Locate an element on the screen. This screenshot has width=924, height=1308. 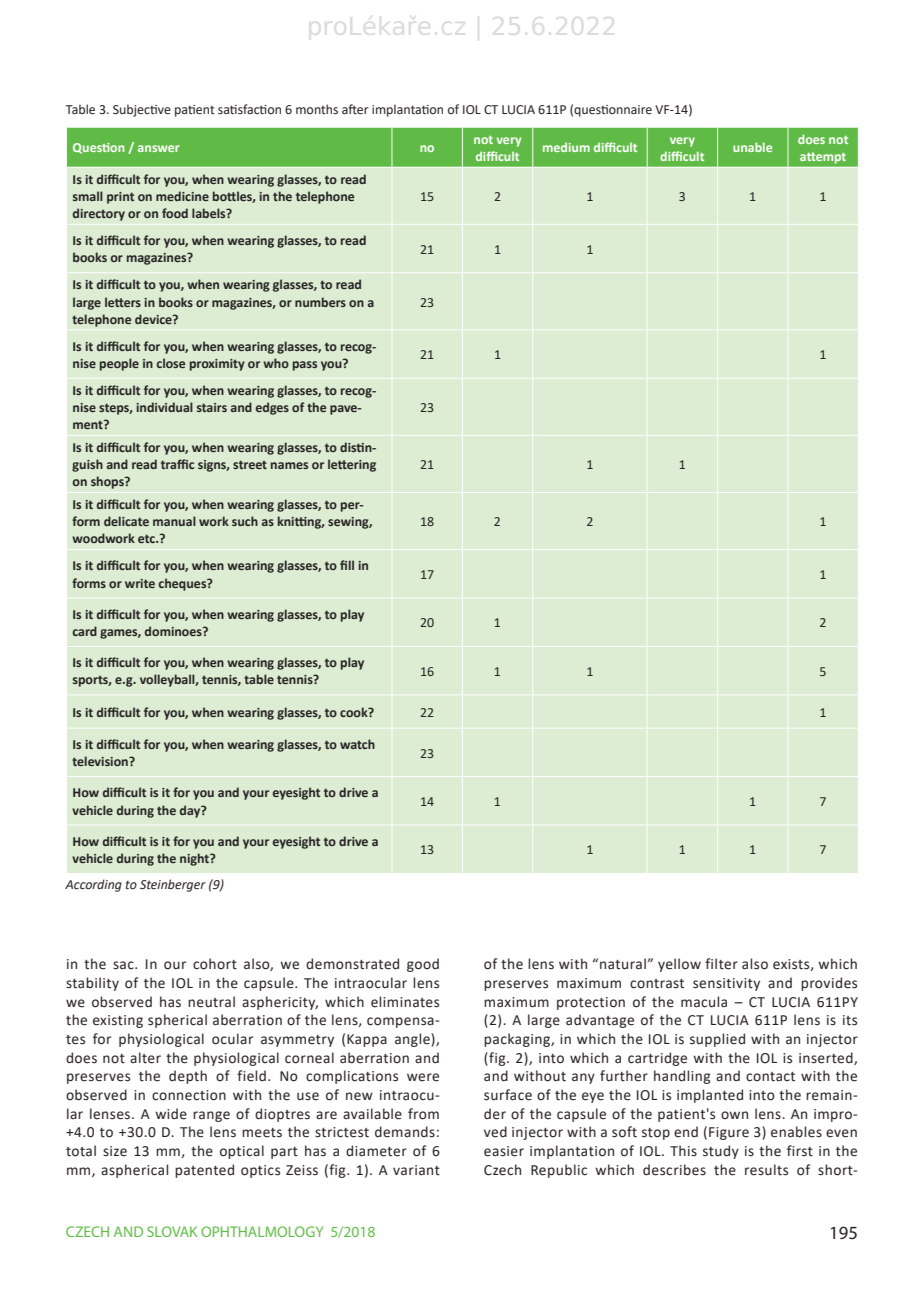
medium is located at coordinates (566, 147).
